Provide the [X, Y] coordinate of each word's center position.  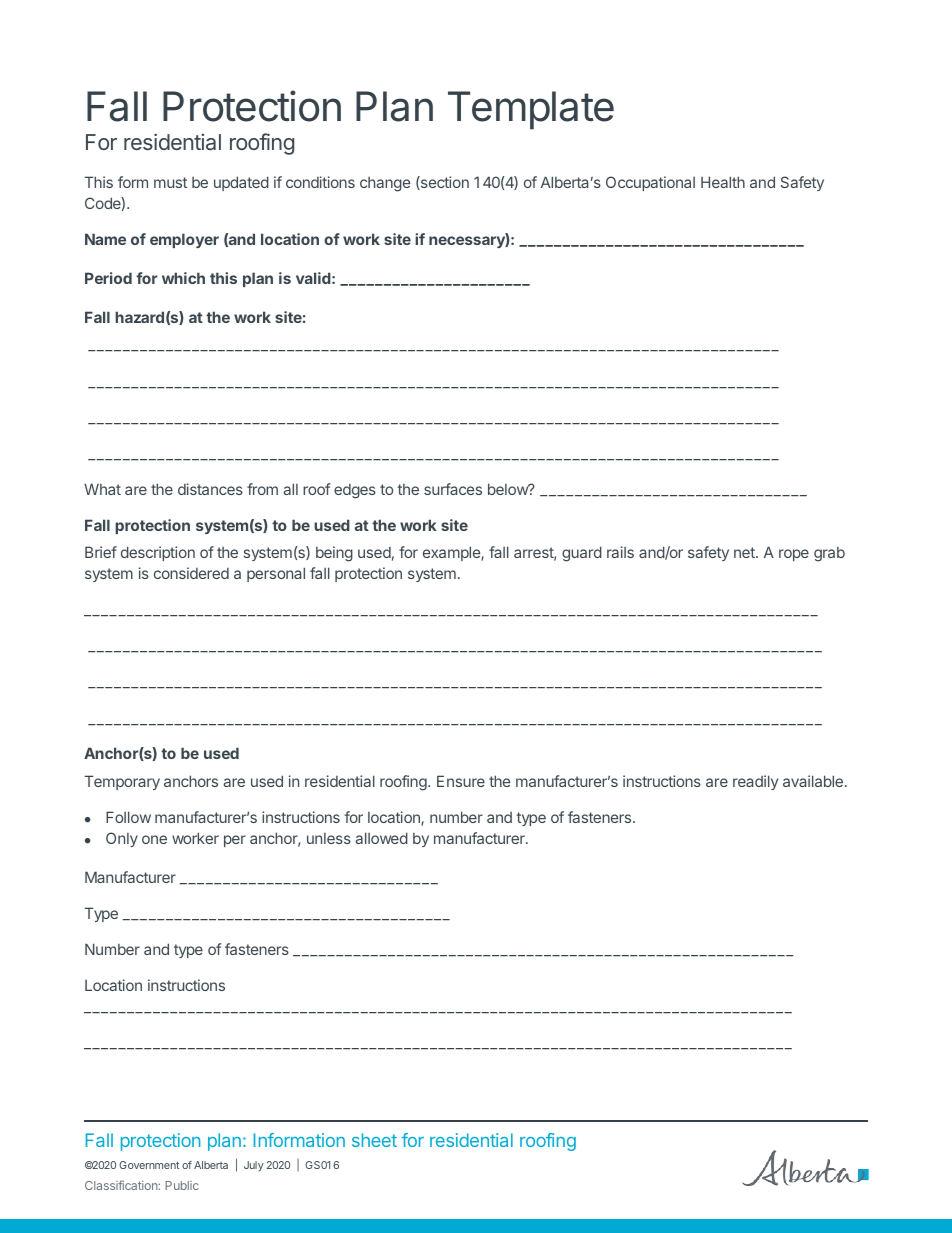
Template [531, 110]
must [170, 182]
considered [191, 573]
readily [755, 782]
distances [210, 489]
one [154, 839]
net [745, 552]
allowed [382, 838]
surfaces [453, 489]
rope [794, 555]
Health [723, 182]
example [452, 553]
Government [149, 1165]
